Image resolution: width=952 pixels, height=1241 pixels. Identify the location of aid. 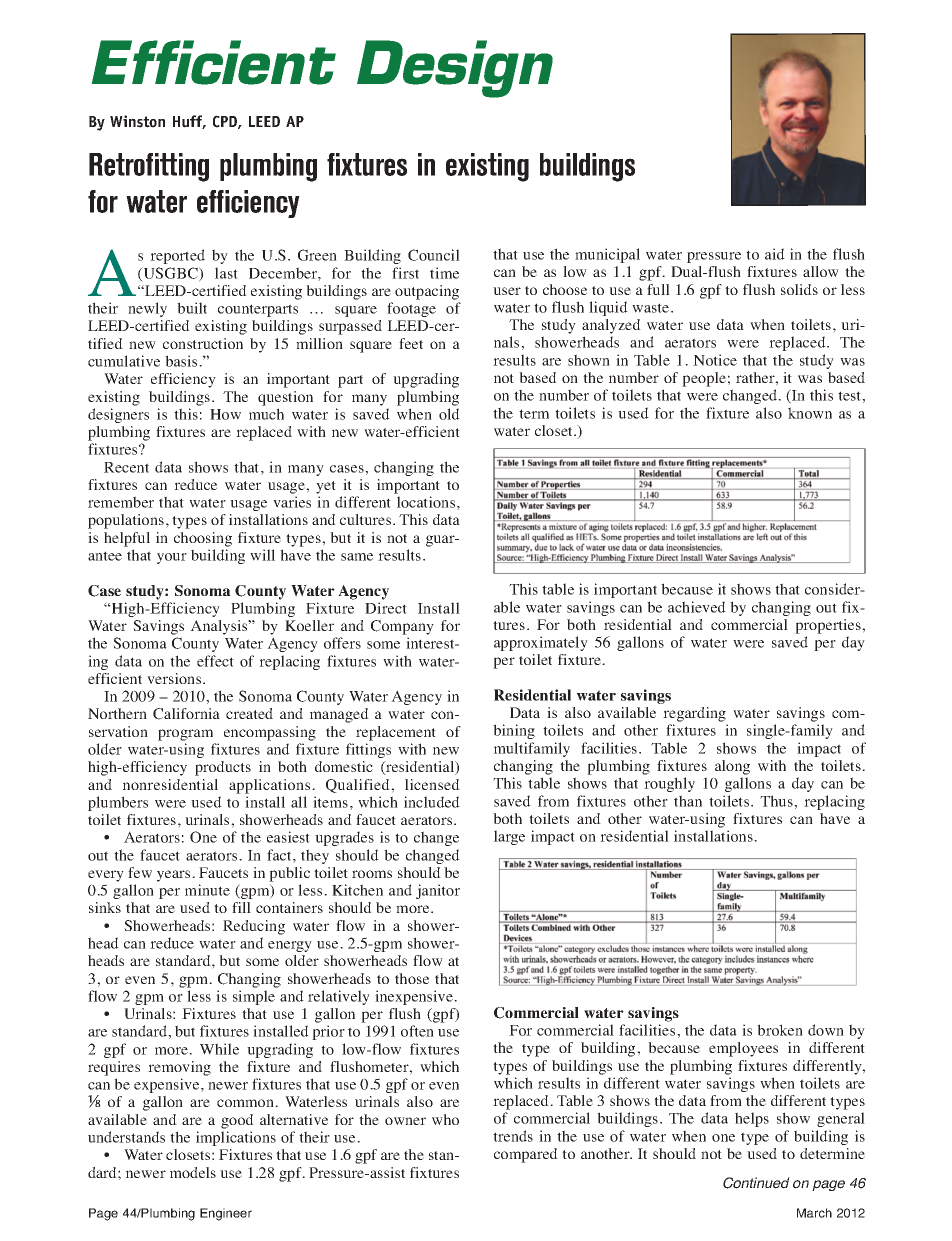
(775, 254).
